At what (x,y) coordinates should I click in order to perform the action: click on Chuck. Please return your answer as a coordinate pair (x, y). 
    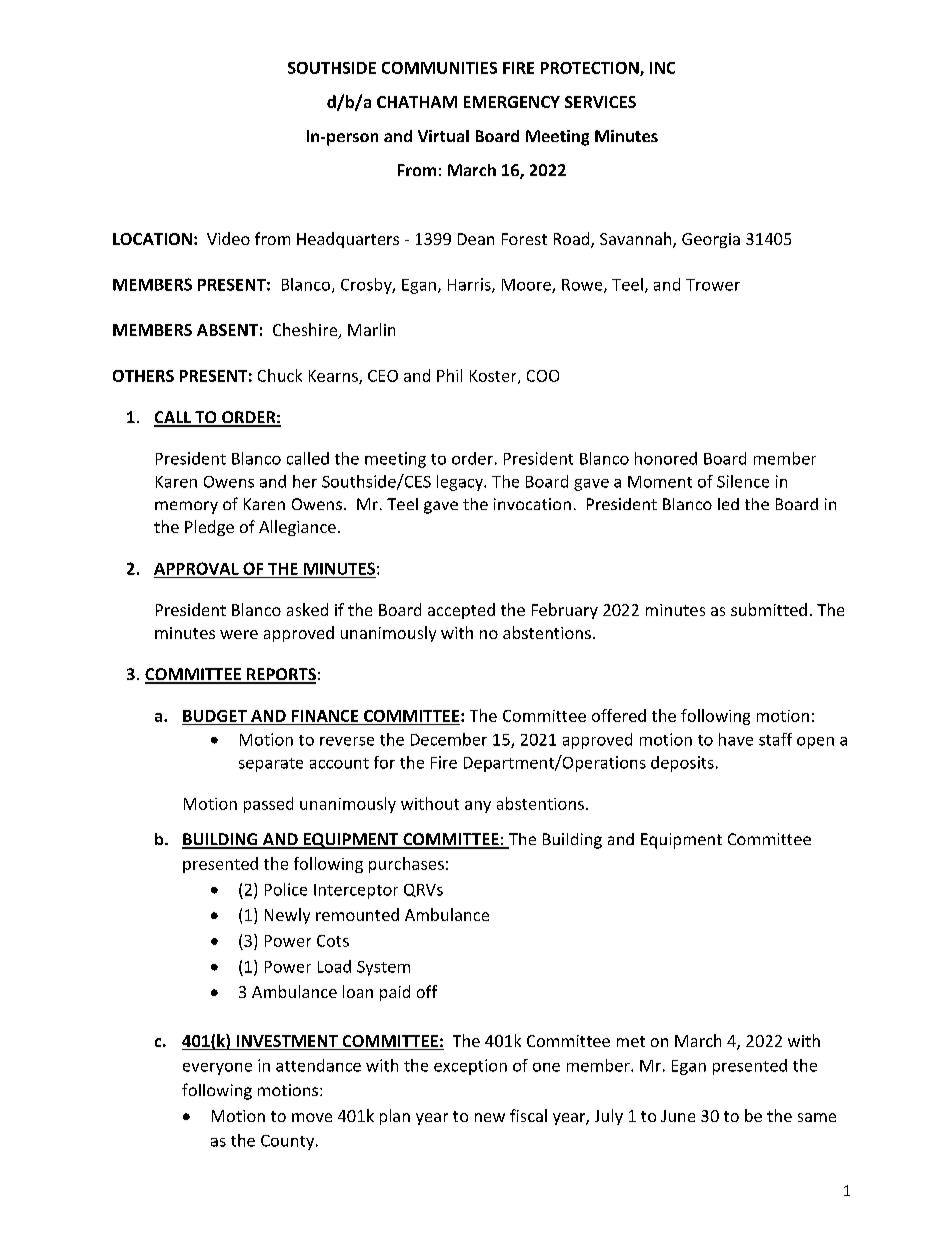
    Looking at the image, I should click on (280, 375).
